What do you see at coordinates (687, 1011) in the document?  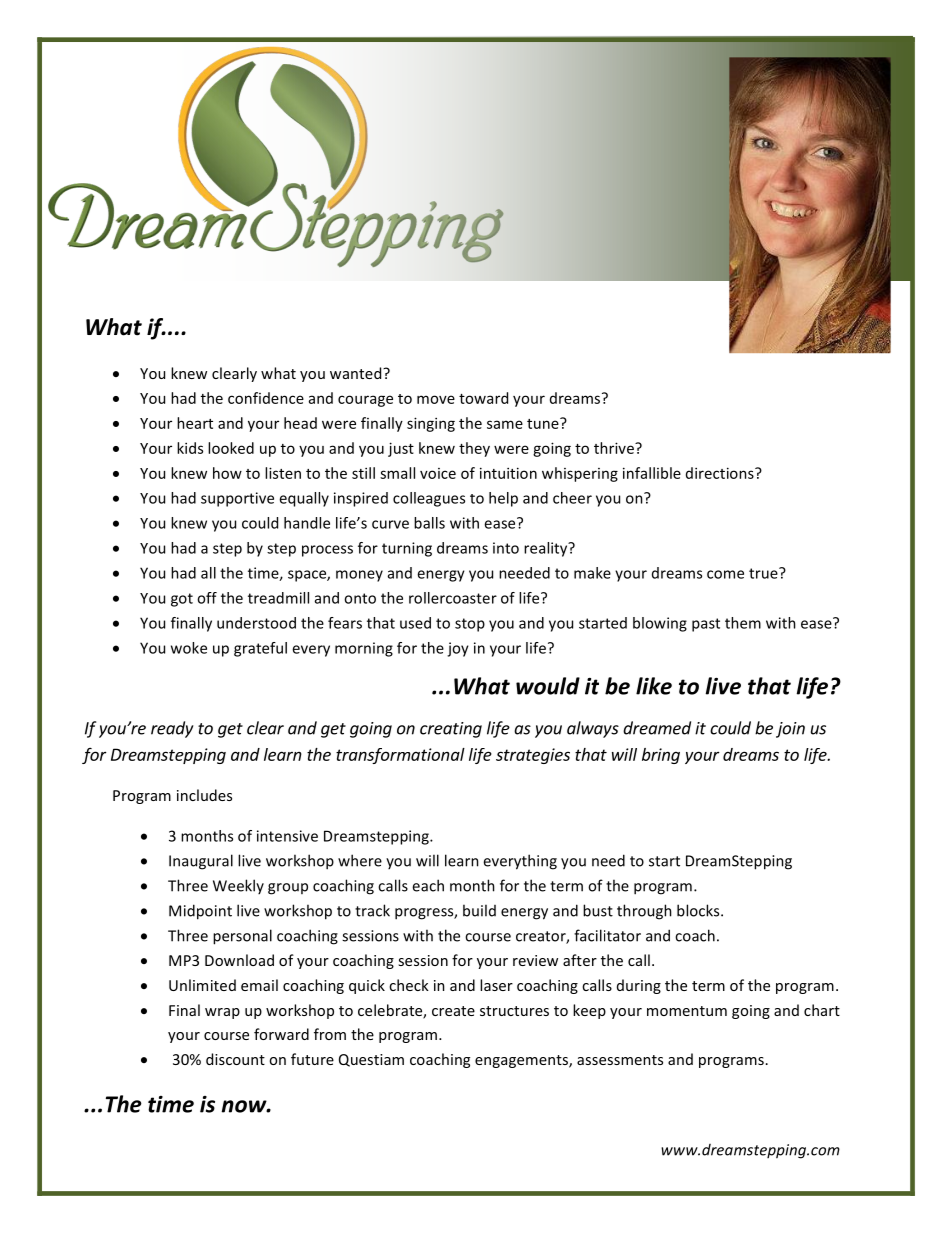 I see `momentum` at bounding box center [687, 1011].
